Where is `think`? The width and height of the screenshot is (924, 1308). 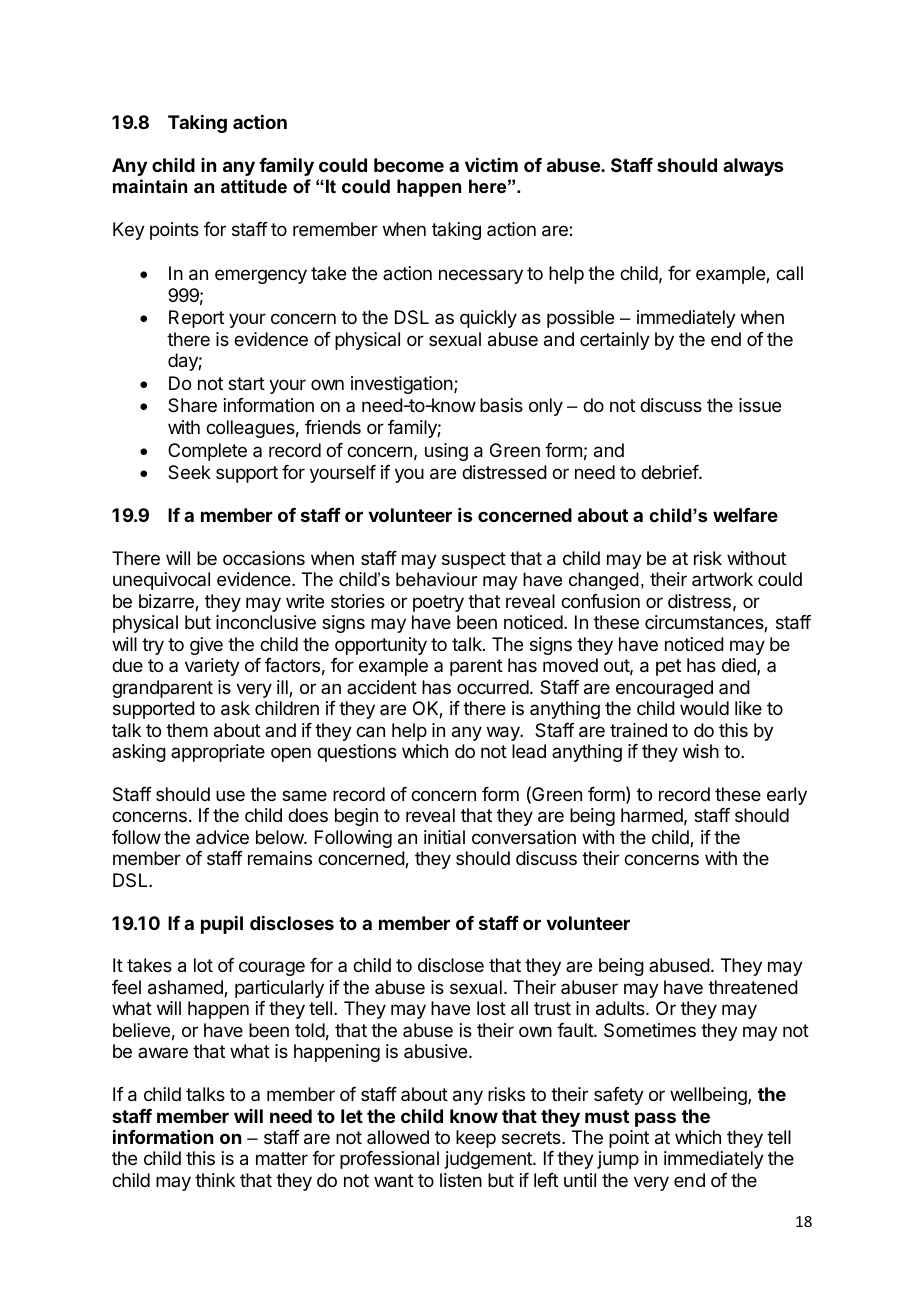 think is located at coordinates (215, 1180).
